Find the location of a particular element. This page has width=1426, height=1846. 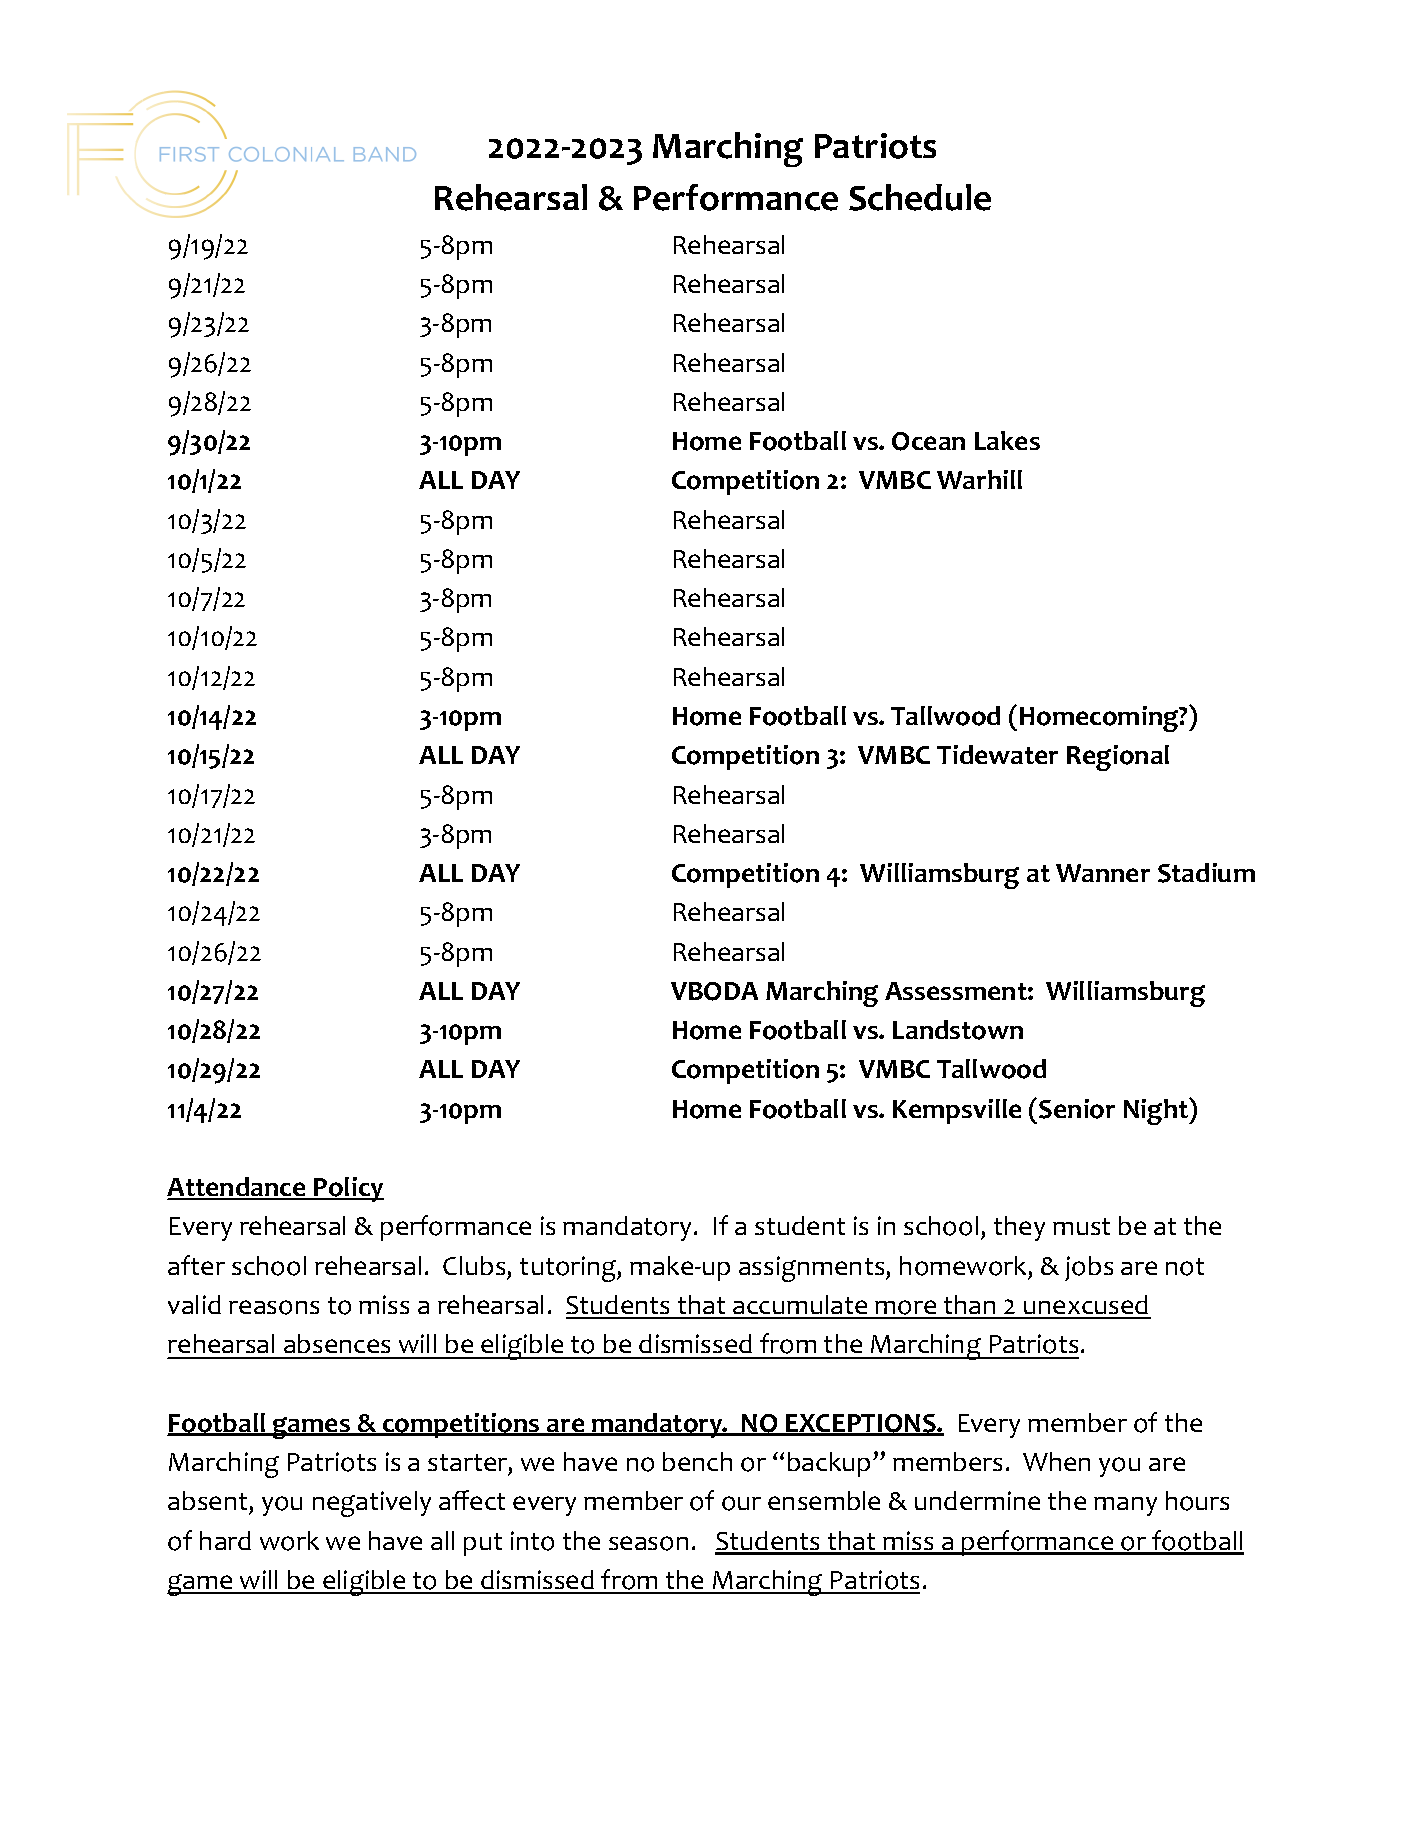

Lakes is located at coordinates (1007, 440).
